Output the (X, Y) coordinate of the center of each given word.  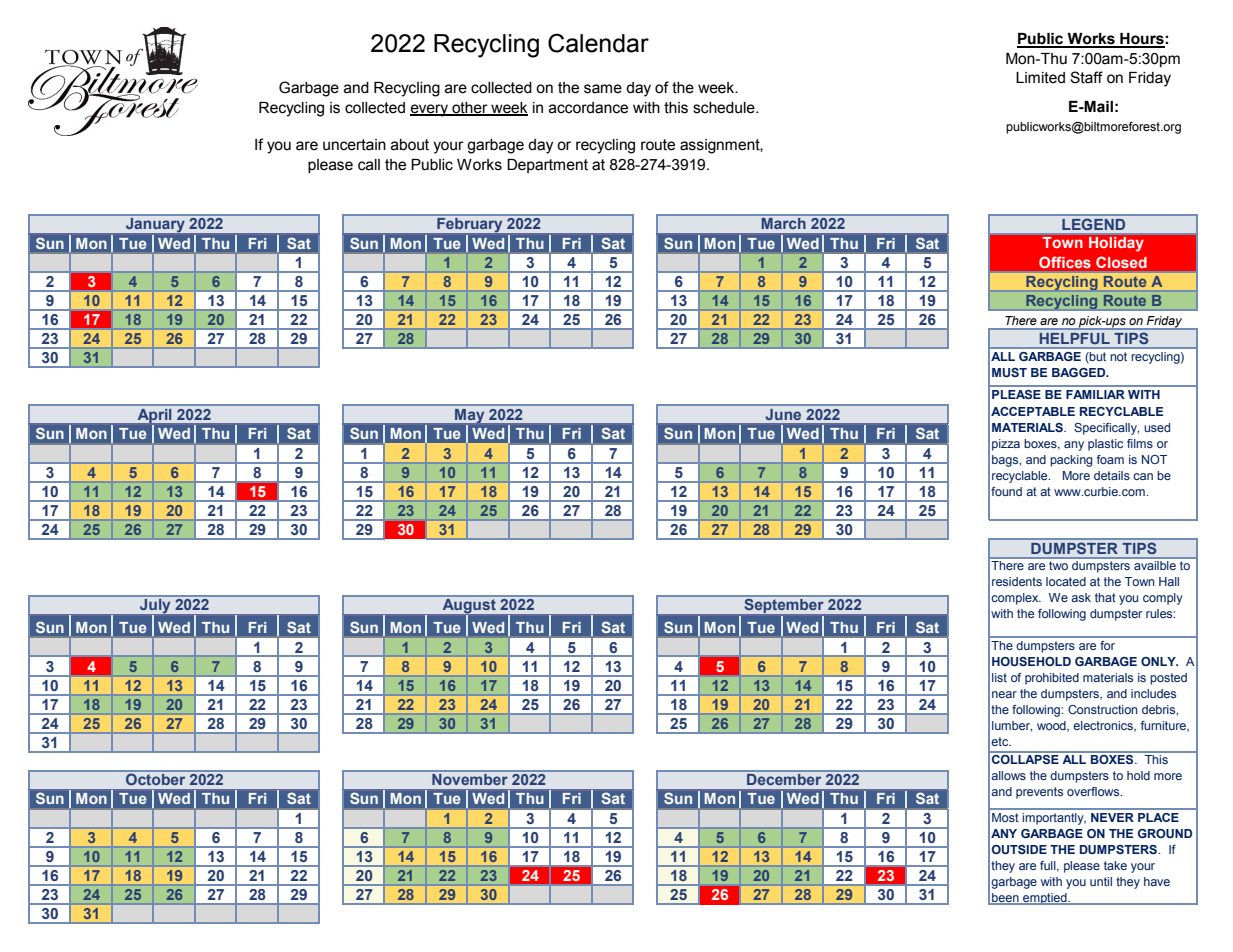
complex (1016, 599)
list (999, 677)
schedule (725, 108)
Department (547, 166)
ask (1081, 597)
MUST (1009, 372)
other (470, 108)
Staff (1086, 77)
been (1005, 899)
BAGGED (1080, 372)
